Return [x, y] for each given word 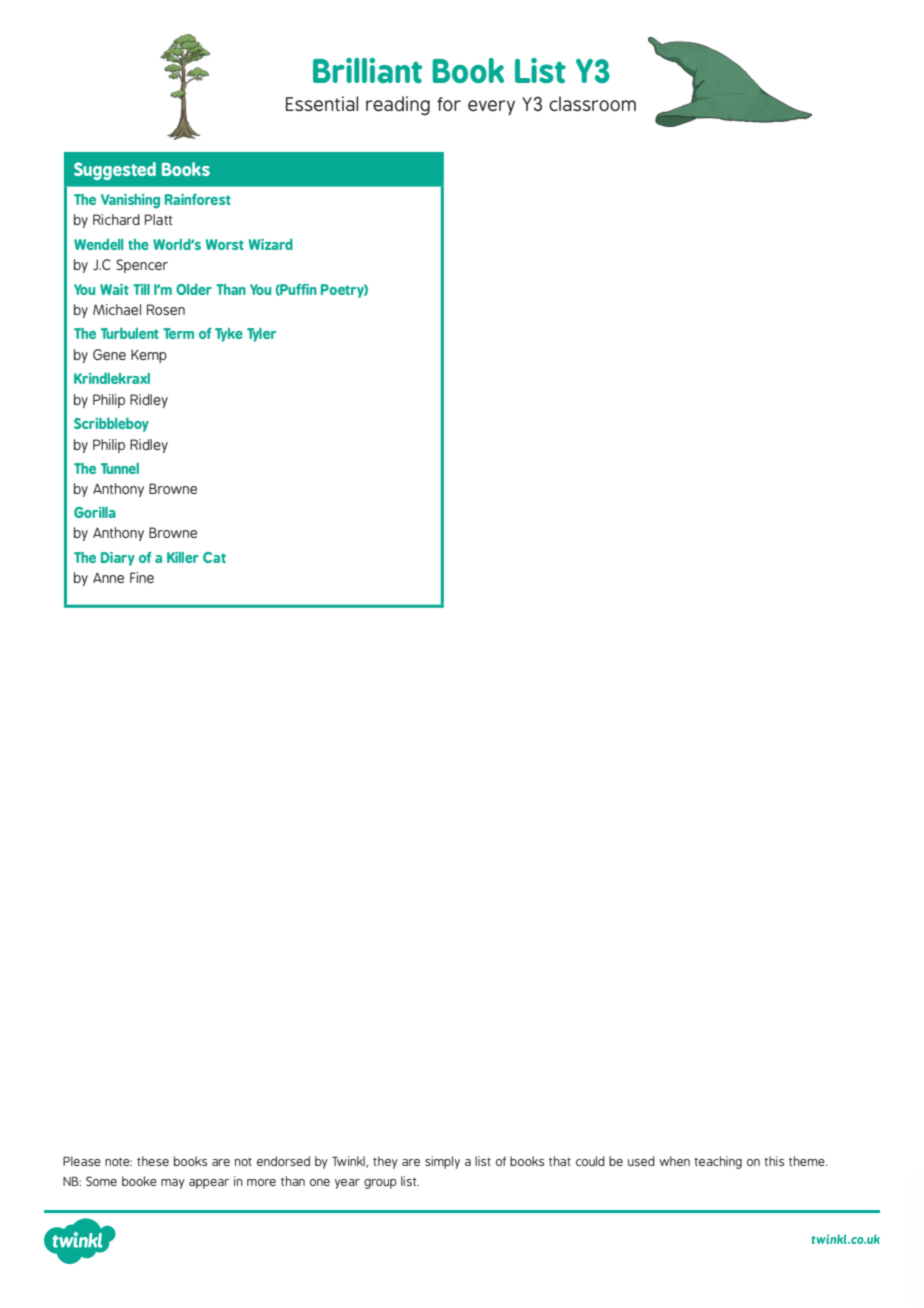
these [153, 1161]
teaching [718, 1162]
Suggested [115, 171]
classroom [592, 103]
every [491, 107]
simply [442, 1162]
